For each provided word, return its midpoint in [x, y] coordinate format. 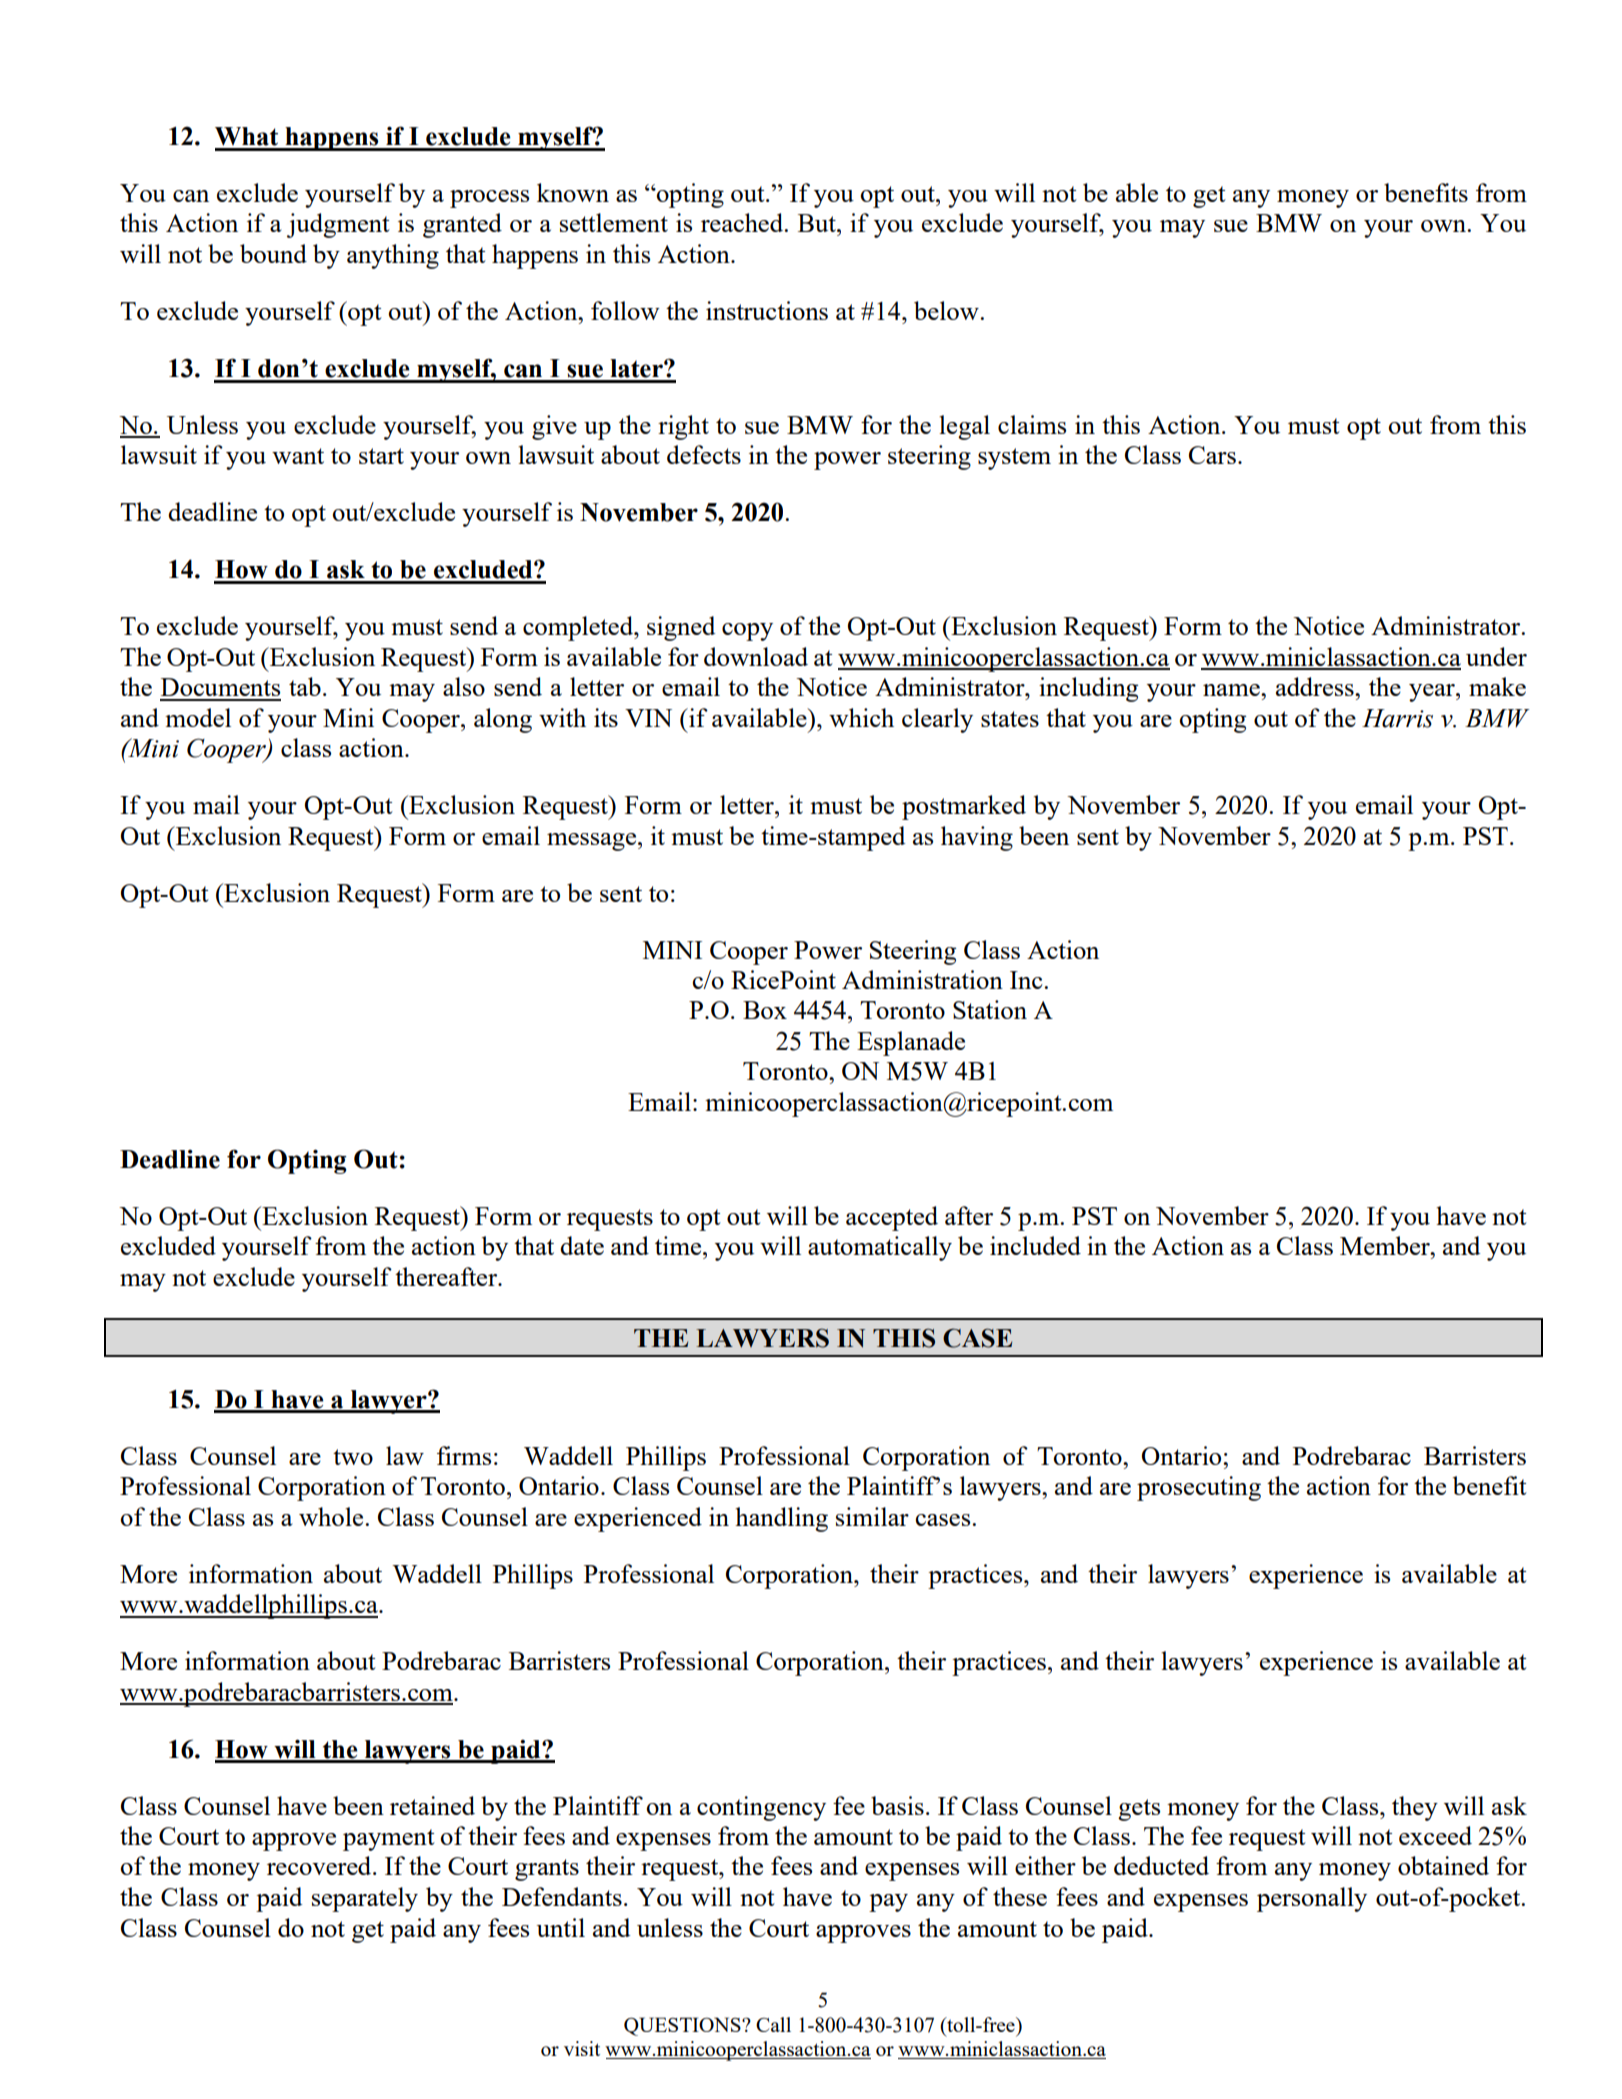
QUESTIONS [683, 2026]
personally [1312, 1899]
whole [332, 1516]
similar [872, 1516]
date [582, 1245]
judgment [338, 225]
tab [305, 686]
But [818, 223]
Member [1386, 1245]
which [861, 717]
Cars [1212, 455]
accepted [892, 1218]
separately [365, 1899]
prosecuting [1199, 1488]
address [1316, 686]
